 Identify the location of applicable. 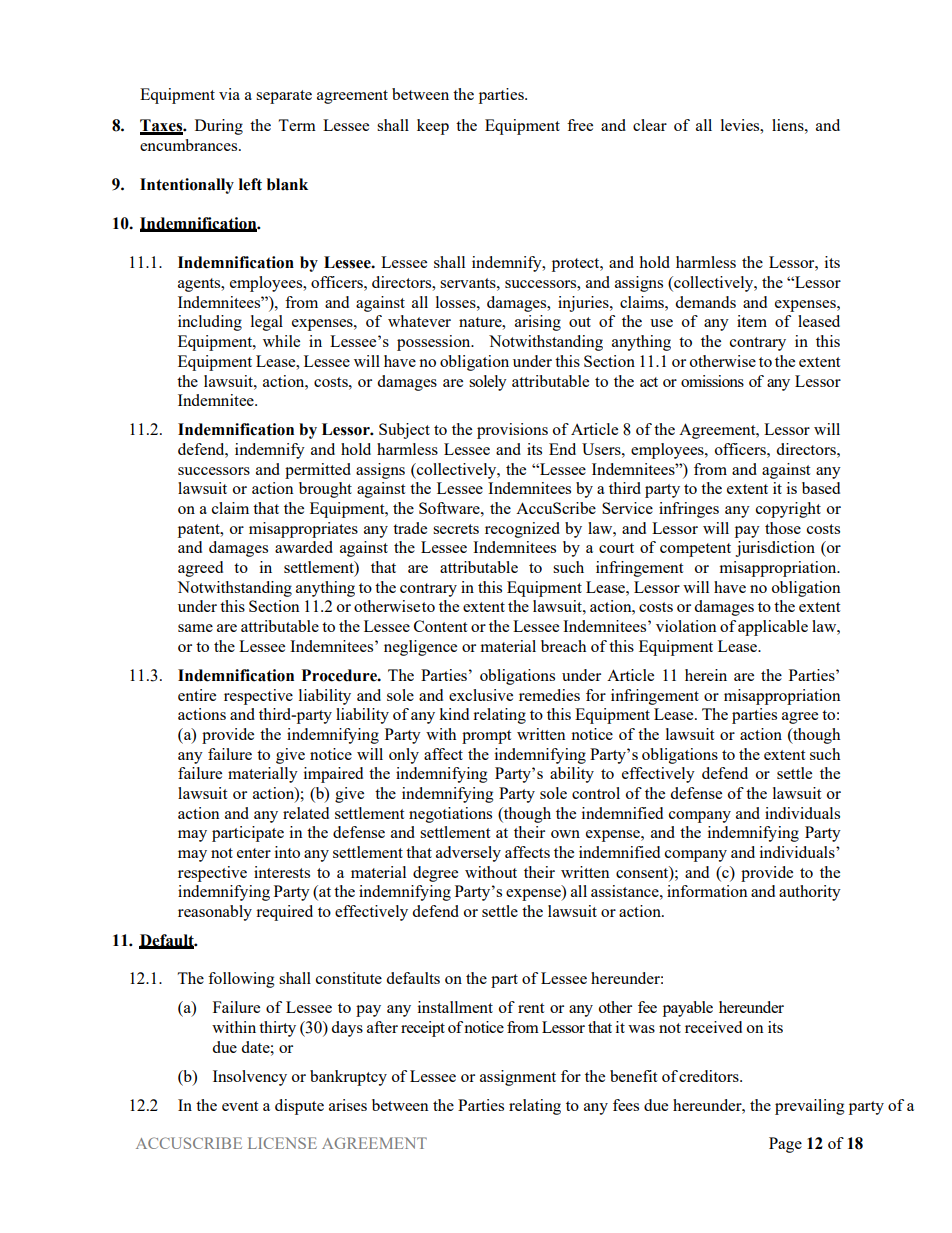
(773, 628).
